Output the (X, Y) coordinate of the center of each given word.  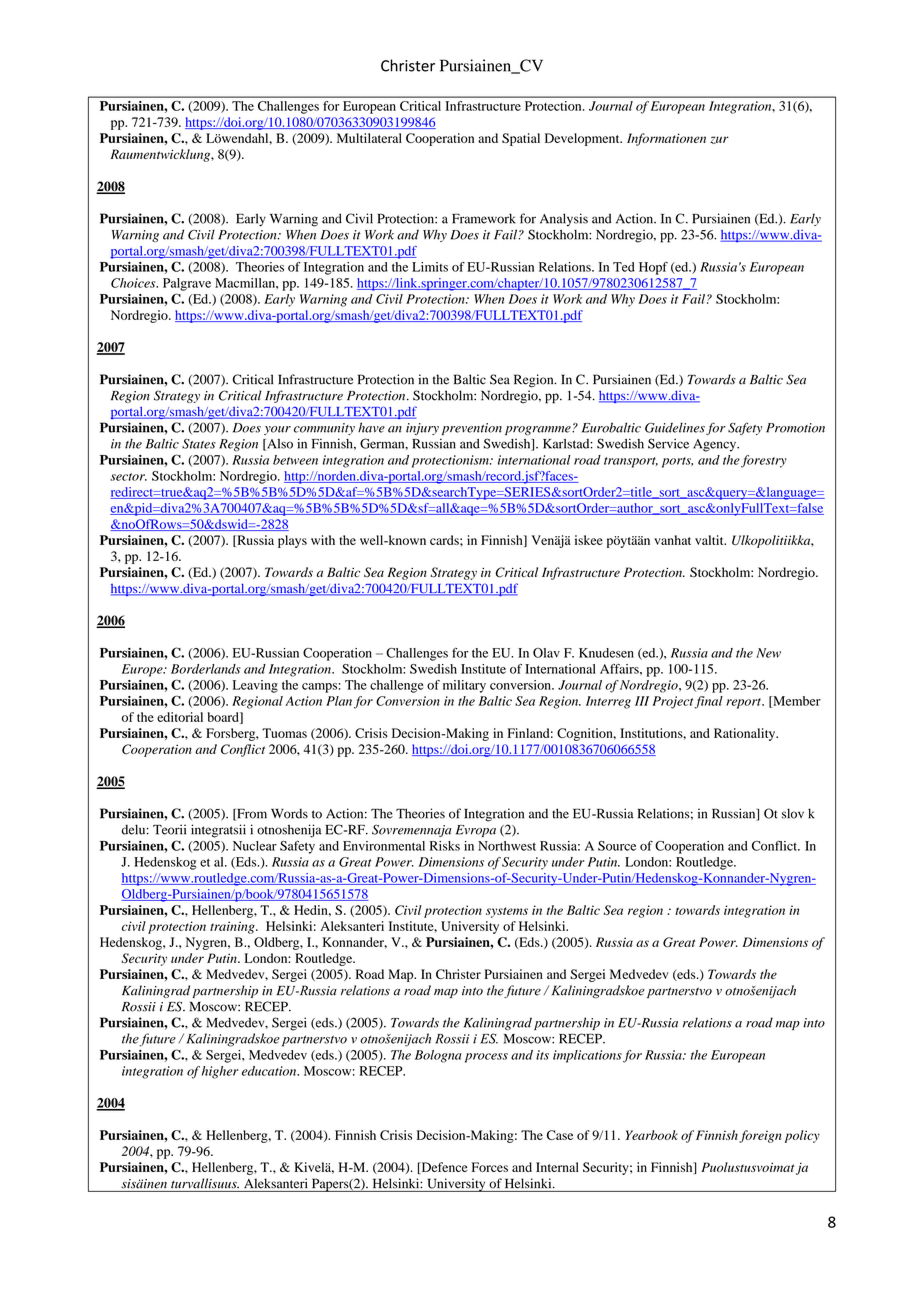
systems (507, 912)
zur (719, 140)
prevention (472, 429)
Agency (716, 445)
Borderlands (206, 669)
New (768, 653)
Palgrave (187, 284)
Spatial (521, 139)
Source (617, 846)
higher (220, 1072)
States (199, 444)
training (233, 927)
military (464, 686)
